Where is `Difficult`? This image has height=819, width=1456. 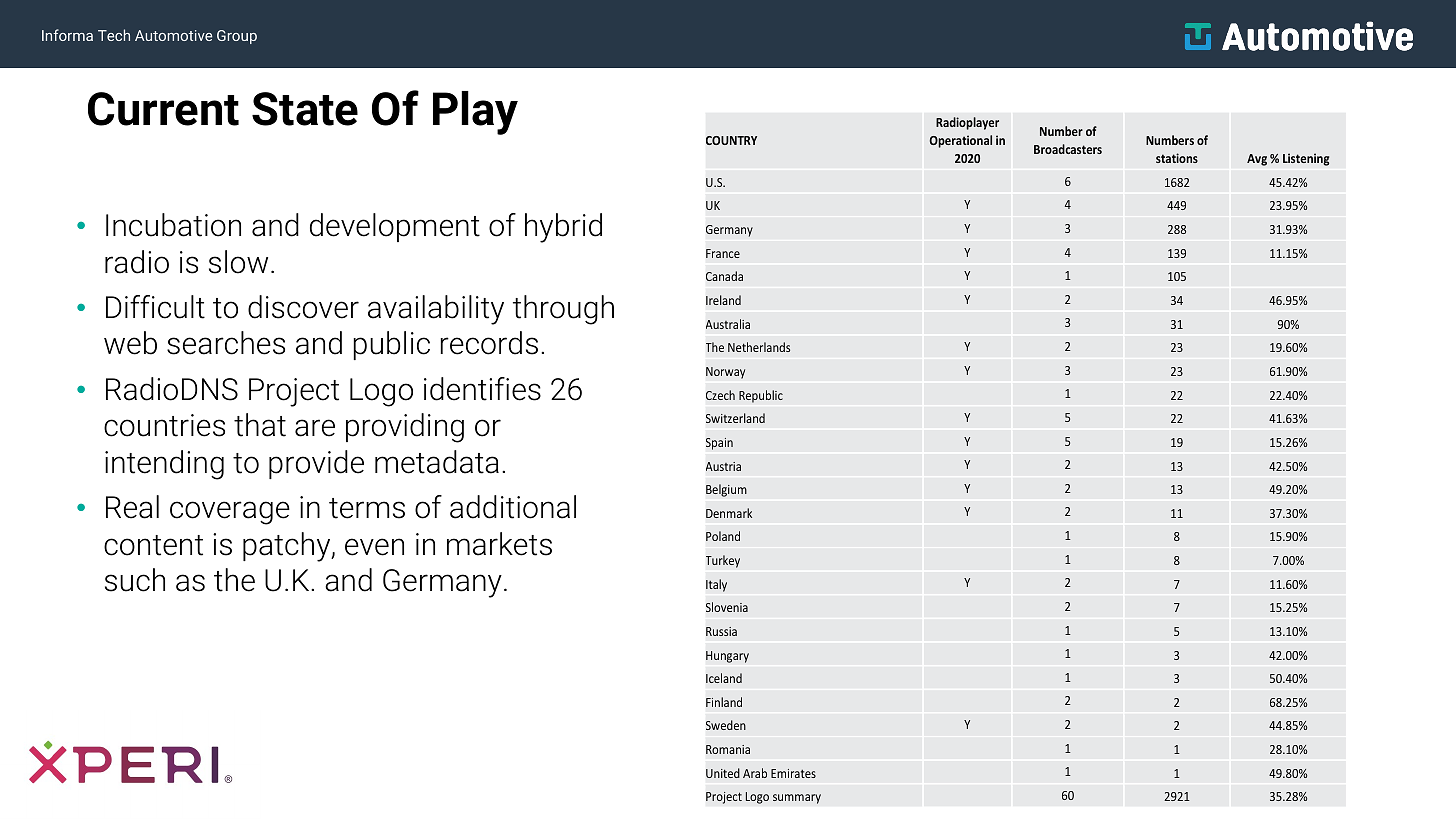 Difficult is located at coordinates (155, 307).
